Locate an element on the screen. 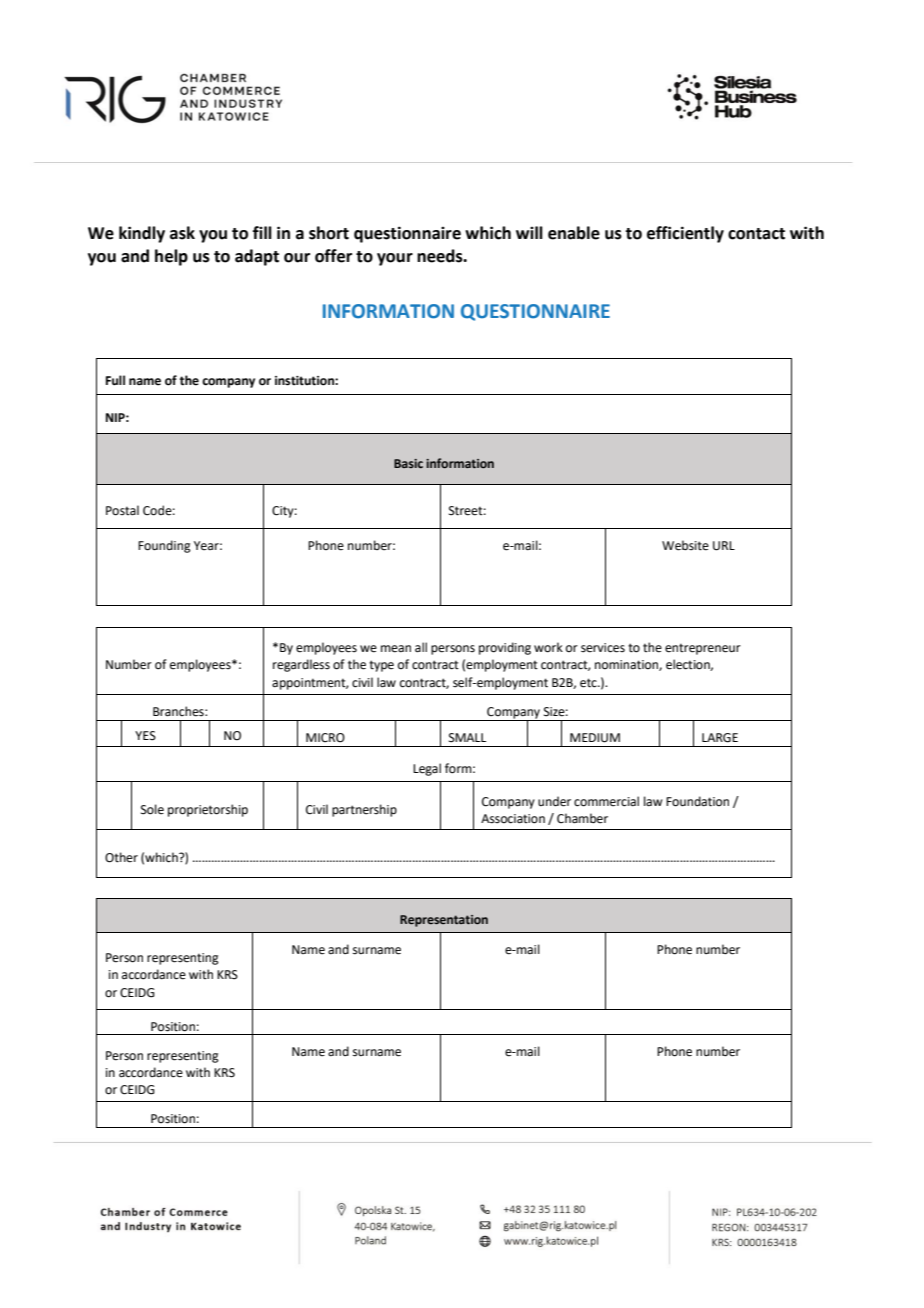 Image resolution: width=924 pixels, height=1308 pixels. Full is located at coordinates (115, 380).
